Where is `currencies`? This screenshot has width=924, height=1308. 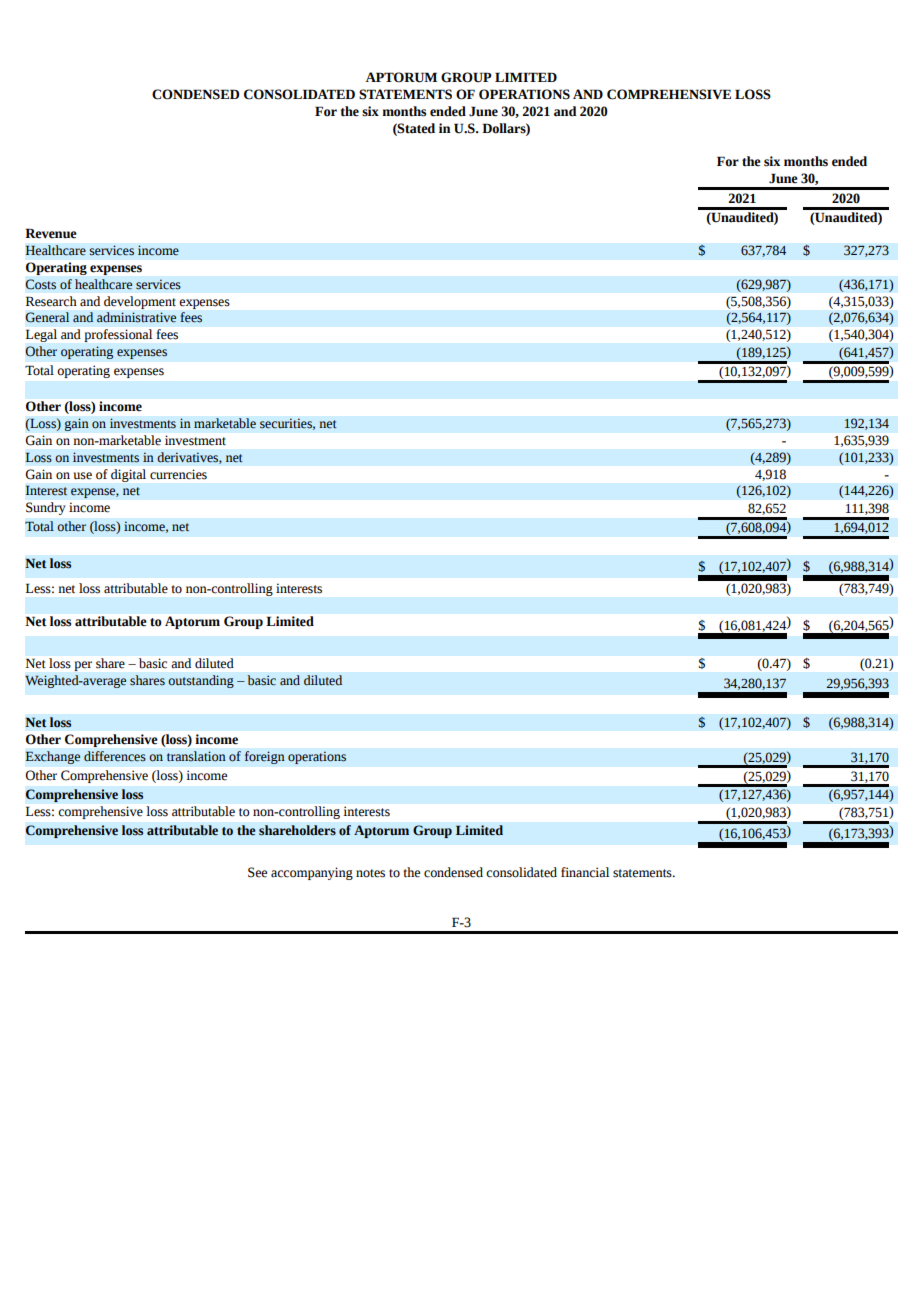
currencies is located at coordinates (178, 474).
